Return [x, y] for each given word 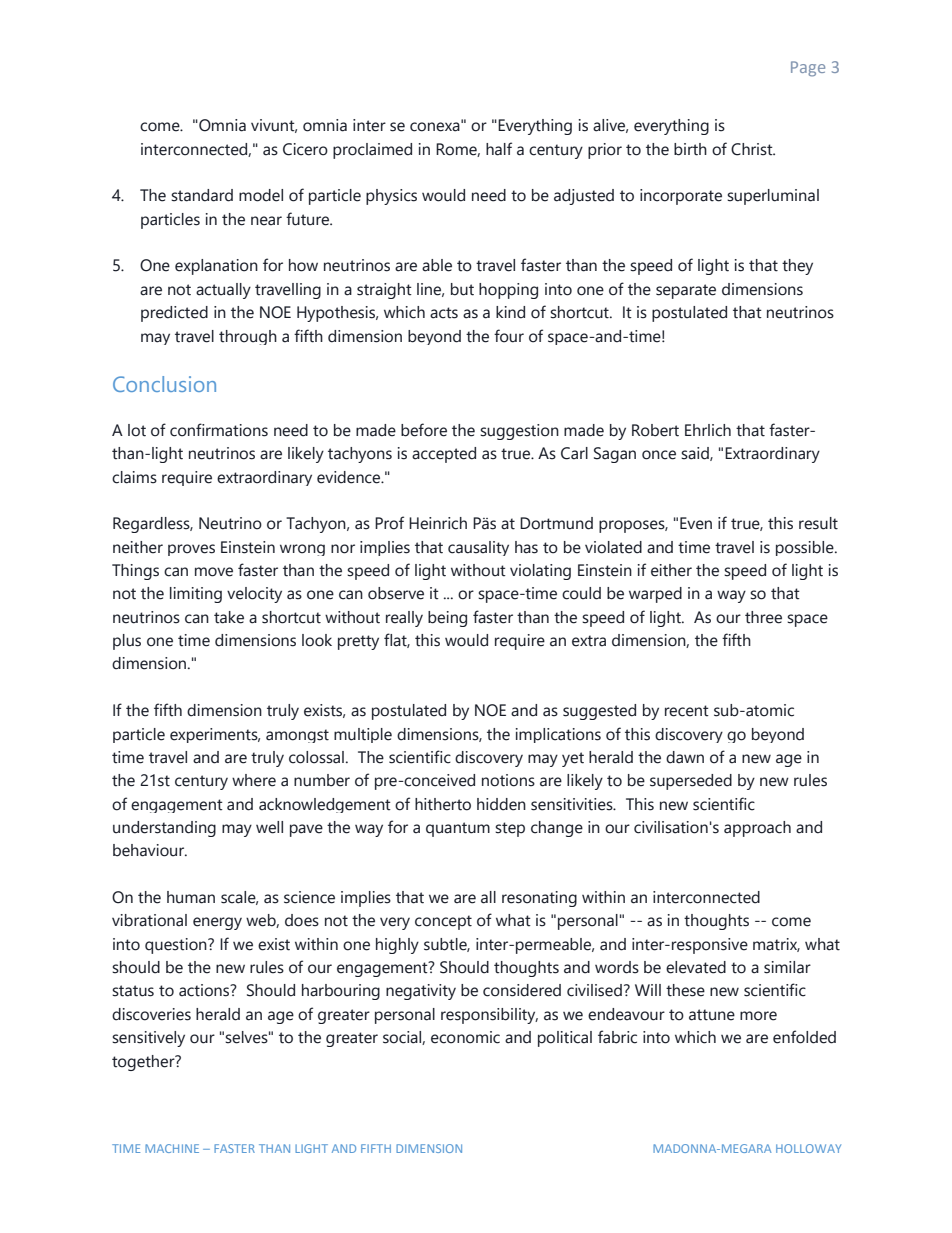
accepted [444, 455]
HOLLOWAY [808, 1148]
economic [465, 1037]
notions [508, 780]
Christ [753, 149]
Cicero [305, 149]
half [499, 149]
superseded [691, 782]
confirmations [219, 430]
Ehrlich [708, 430]
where [254, 780]
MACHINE [172, 1148]
